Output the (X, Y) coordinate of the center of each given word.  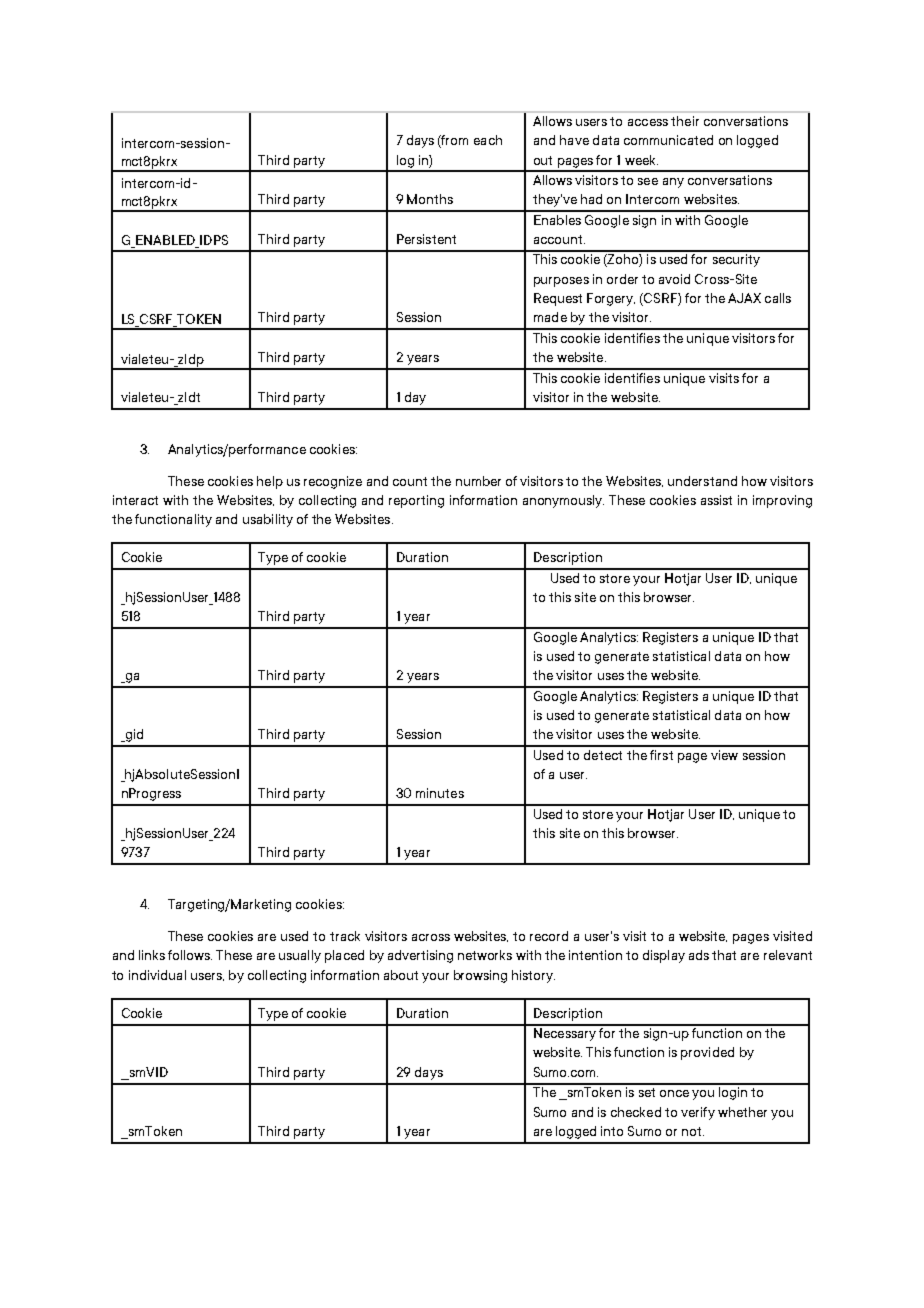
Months (430, 199)
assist (716, 500)
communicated (668, 140)
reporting (416, 501)
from (454, 141)
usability (268, 520)
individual (157, 975)
